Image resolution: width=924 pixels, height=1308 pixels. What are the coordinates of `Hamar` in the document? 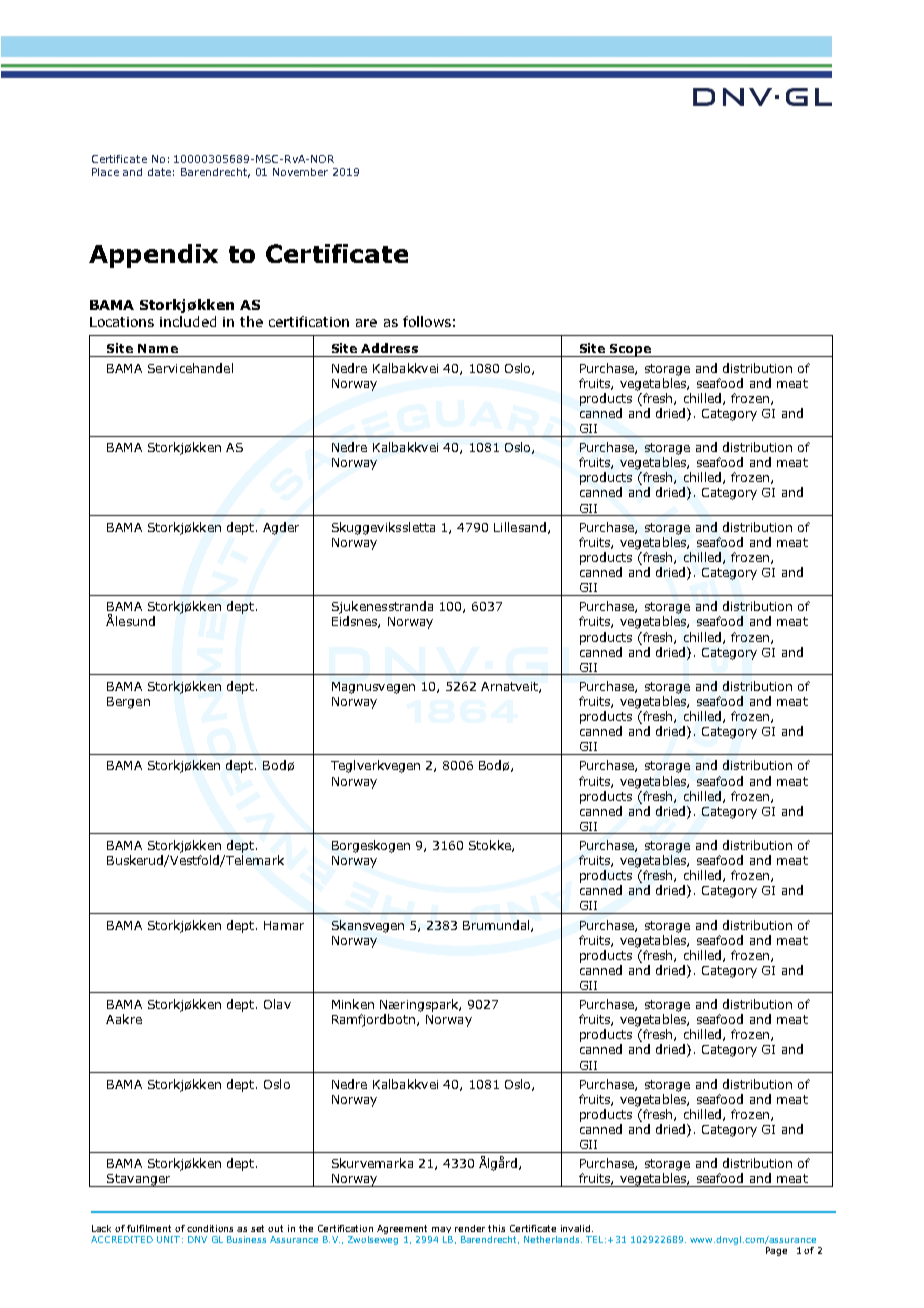 It's located at (284, 925).
